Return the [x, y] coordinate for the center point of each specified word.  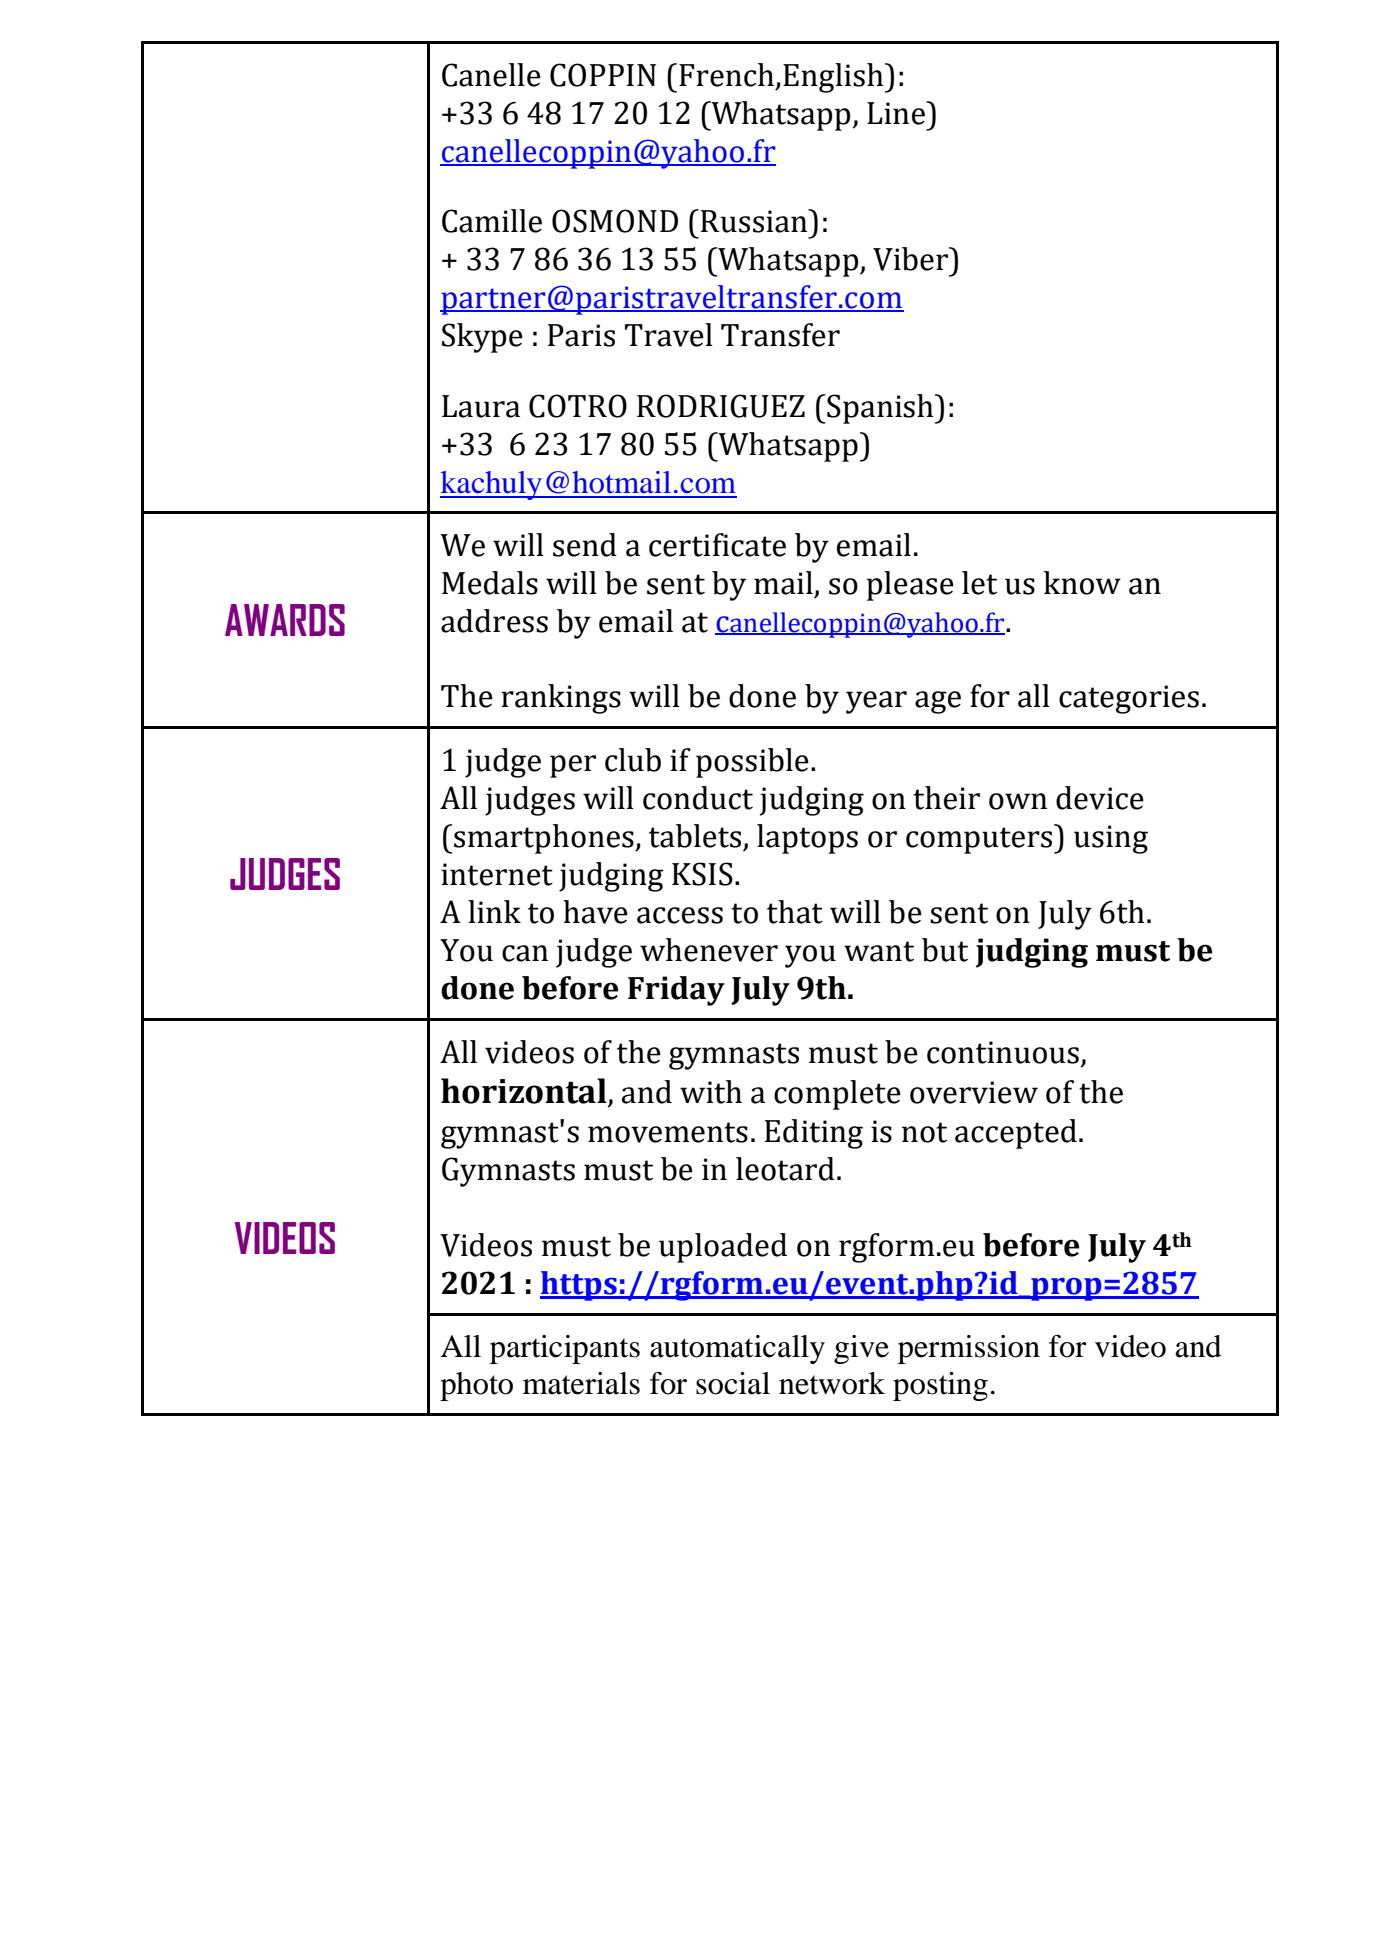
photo [476, 1386]
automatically [737, 1349]
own [1018, 801]
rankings [561, 699]
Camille [492, 221]
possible [752, 763]
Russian [755, 221]
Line [897, 113]
